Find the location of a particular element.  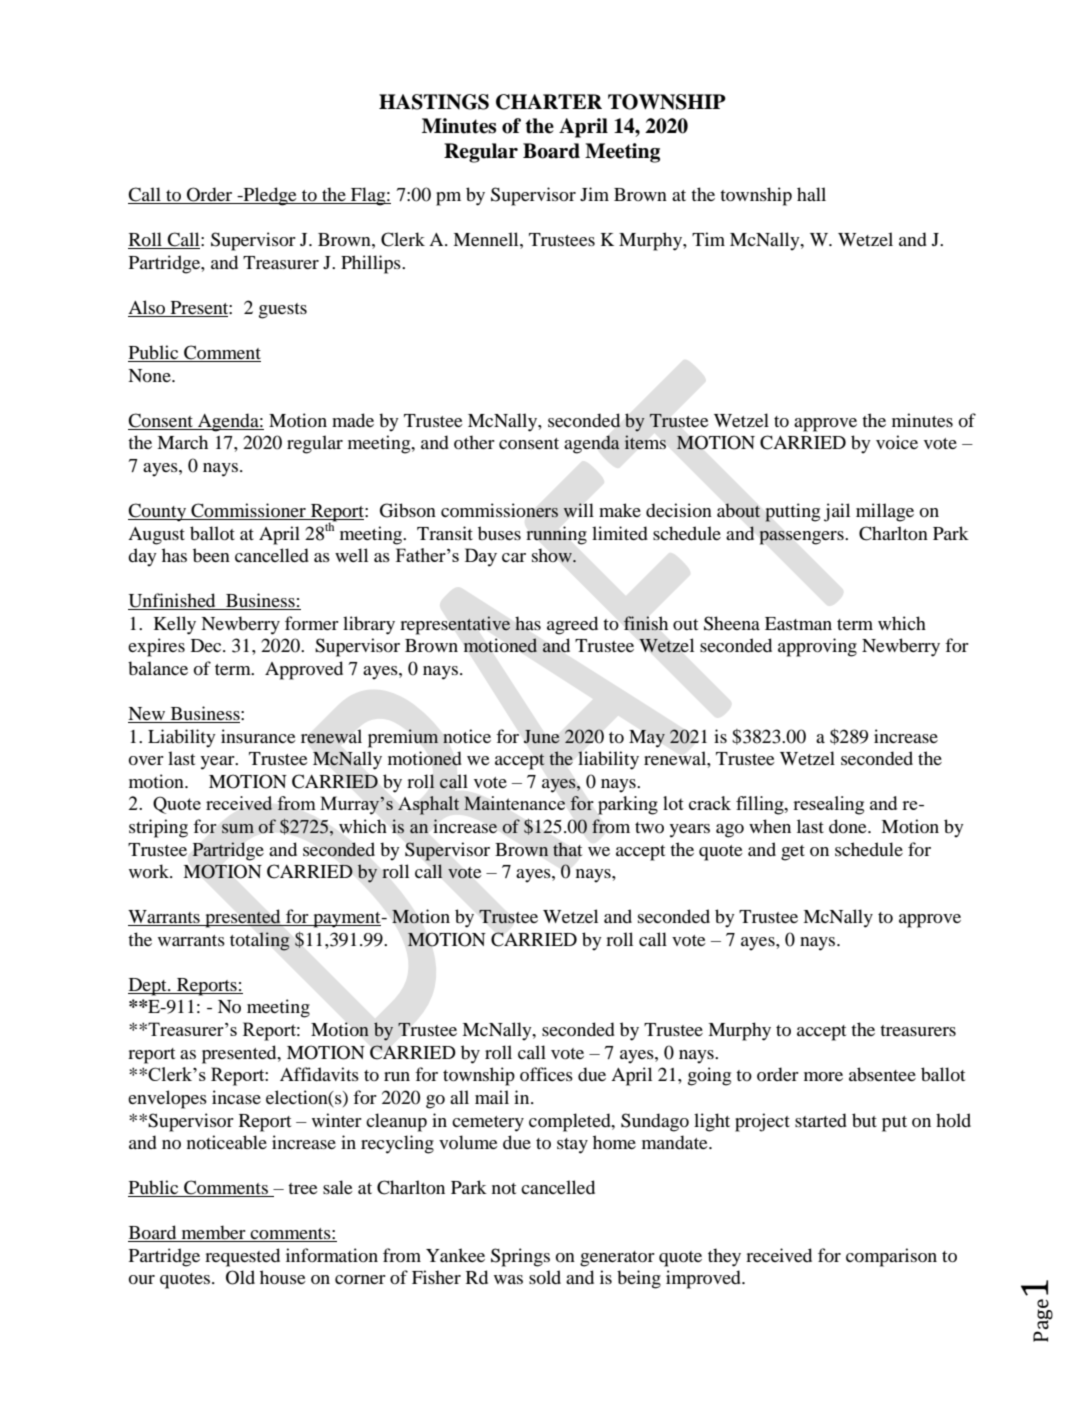

absentee is located at coordinates (882, 1074).
